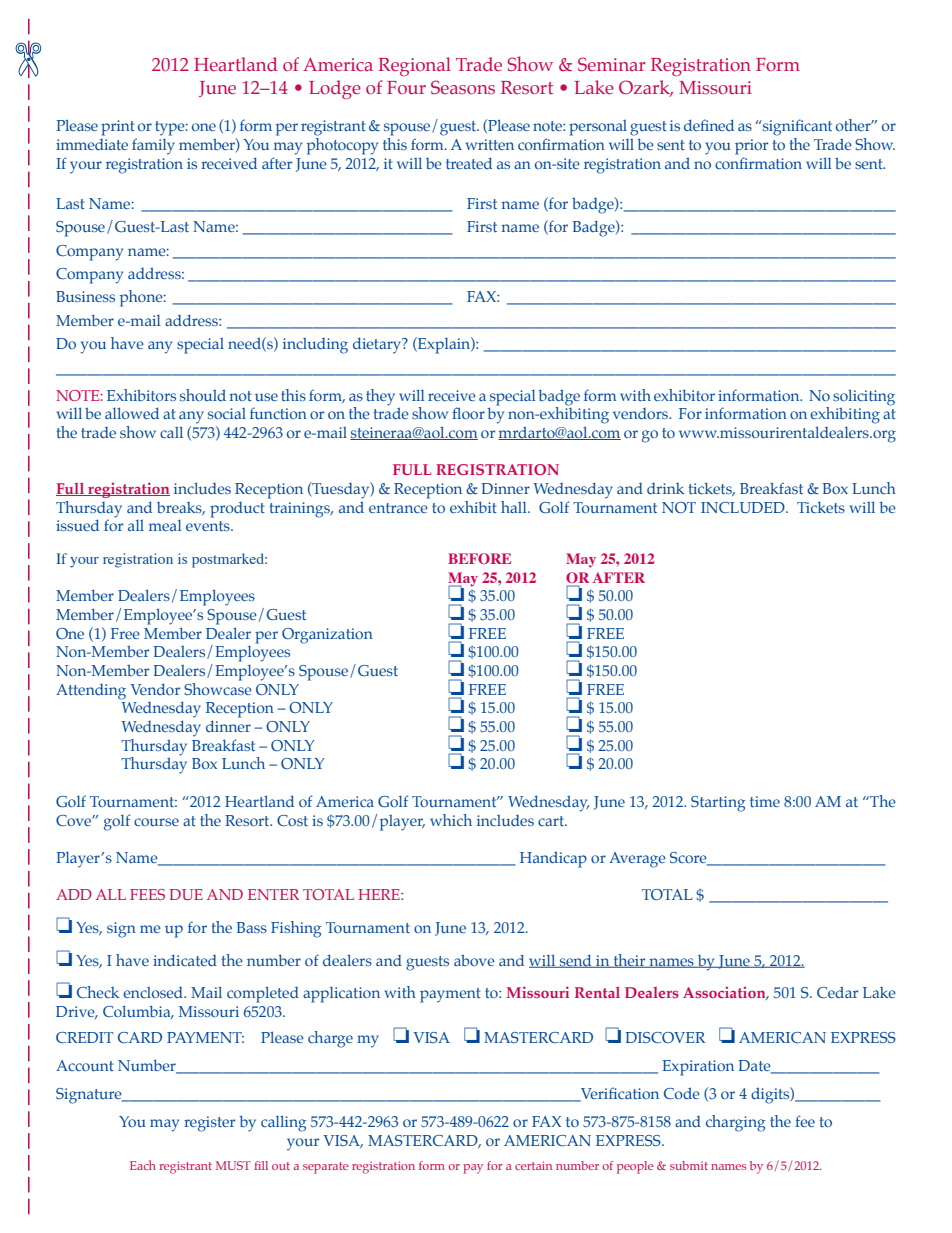  What do you see at coordinates (209, 1124) in the screenshot?
I see `register` at bounding box center [209, 1124].
